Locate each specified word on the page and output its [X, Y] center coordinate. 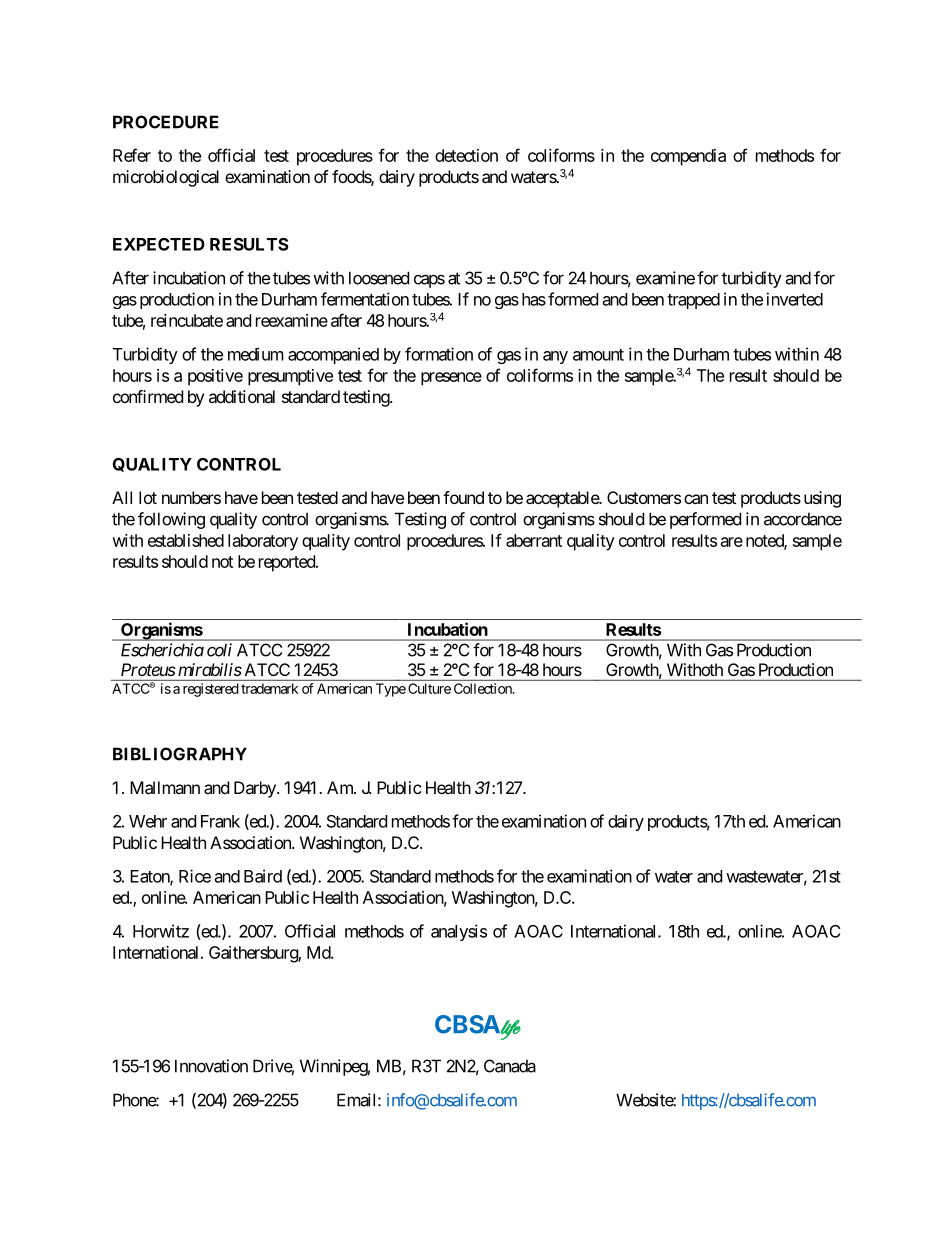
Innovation [211, 1066]
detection [466, 155]
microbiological [166, 178]
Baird [263, 876]
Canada [510, 1066]
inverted [795, 299]
